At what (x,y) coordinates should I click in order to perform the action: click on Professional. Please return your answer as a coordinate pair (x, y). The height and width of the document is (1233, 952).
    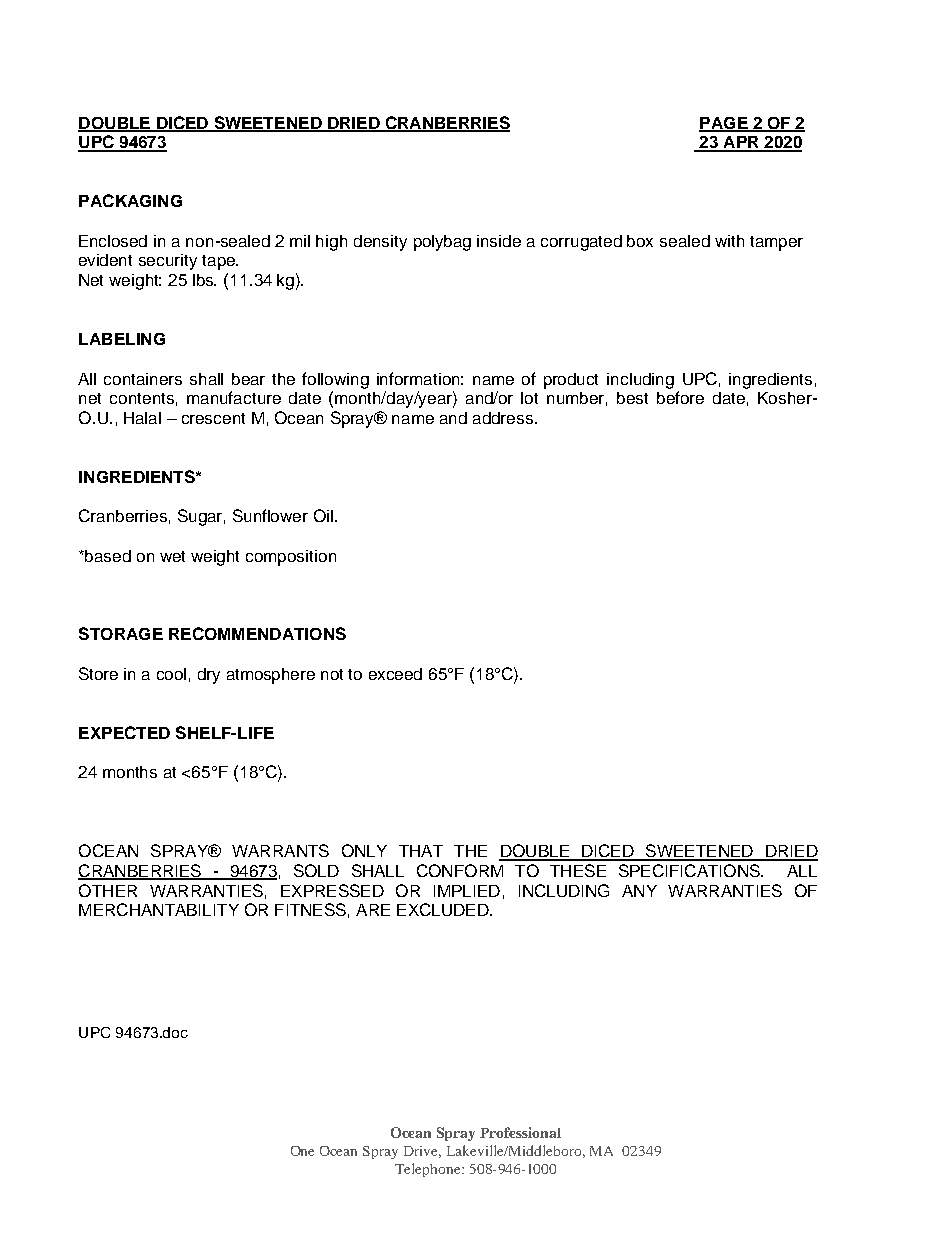
    Looking at the image, I should click on (520, 1132).
